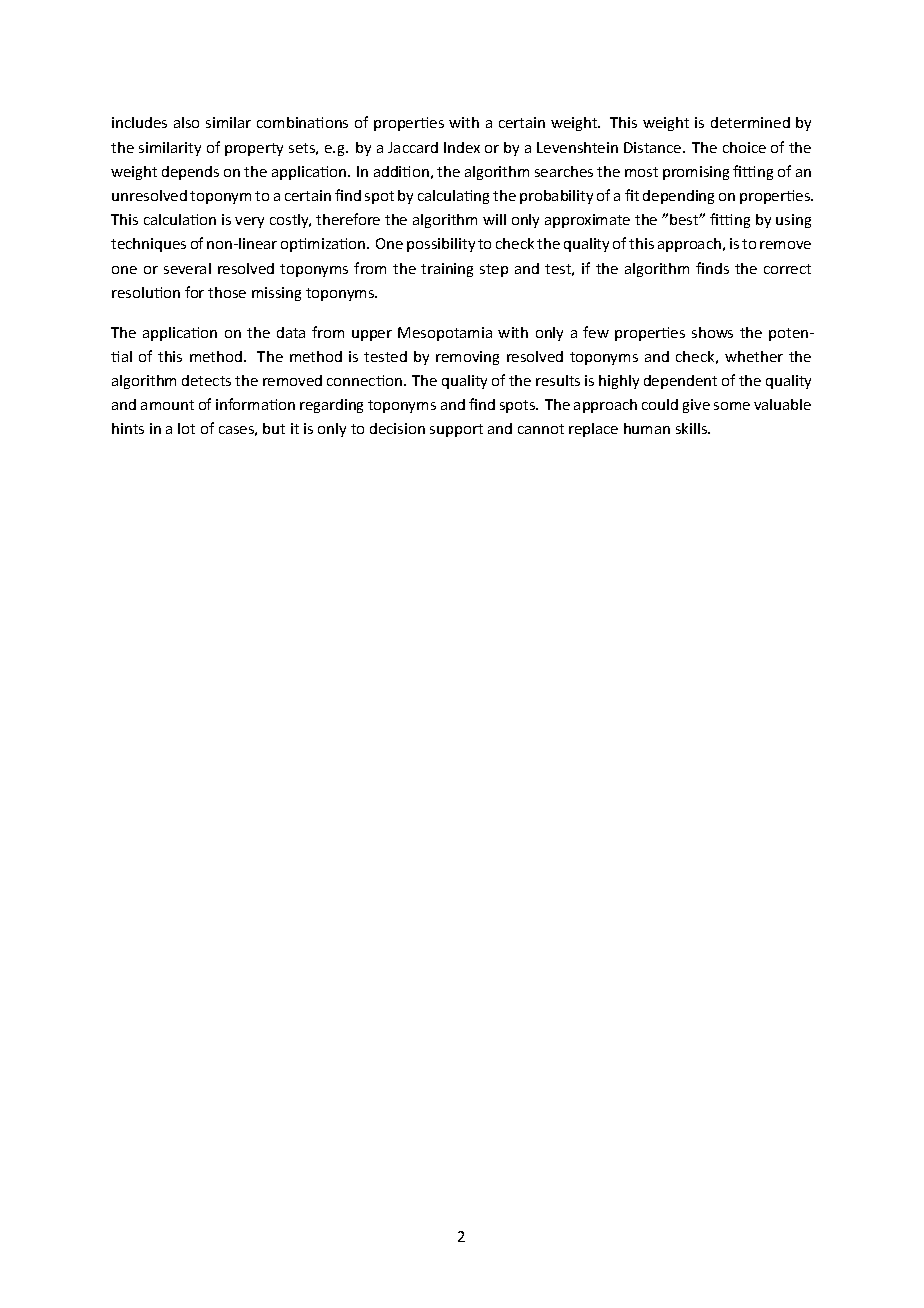 The image size is (924, 1308). Describe the element at coordinates (186, 428) in the screenshot. I see `lot` at that location.
